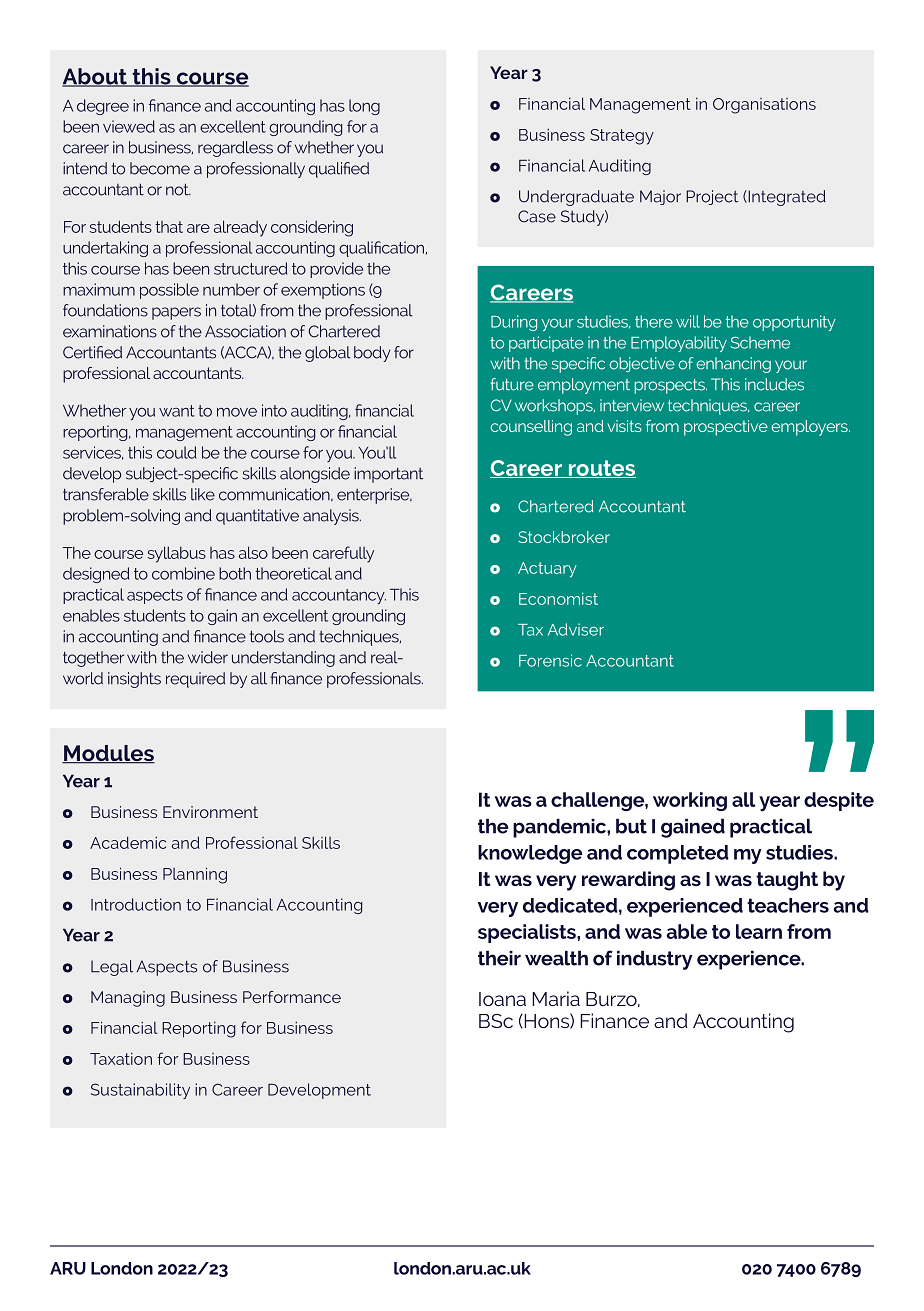 The image size is (924, 1311). I want to click on counselling, so click(531, 428).
